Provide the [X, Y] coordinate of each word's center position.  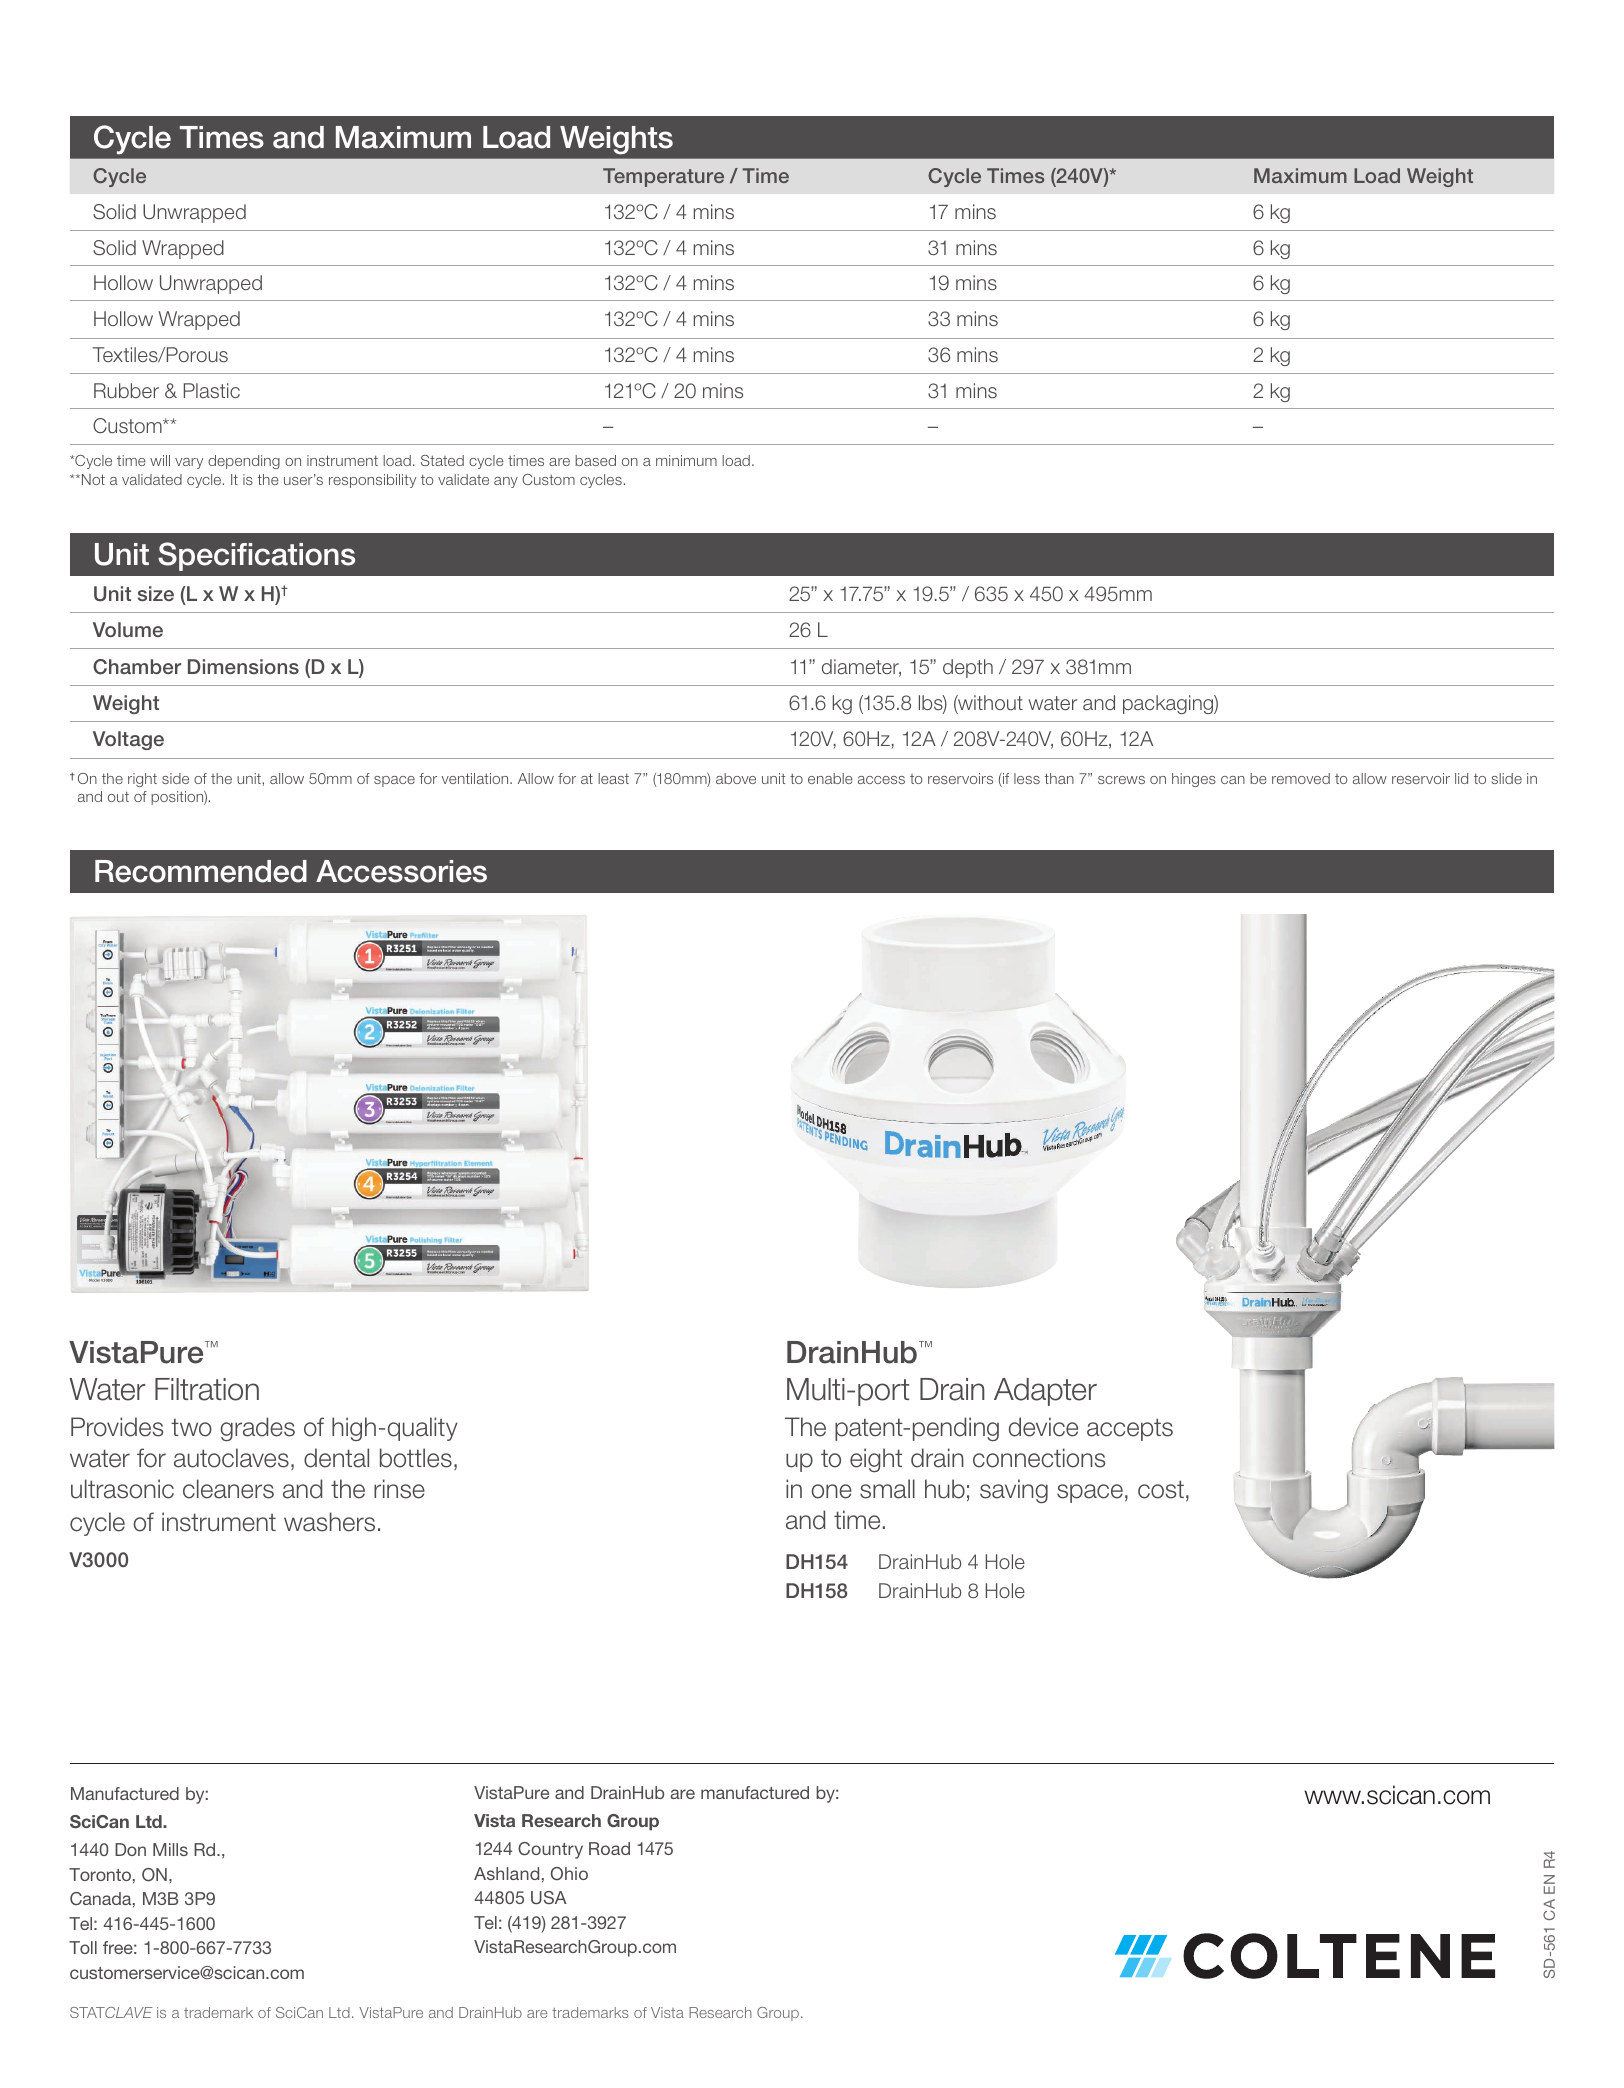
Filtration [207, 1389]
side [175, 778]
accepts [1130, 1429]
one [831, 1491]
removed [1301, 778]
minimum [686, 460]
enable [830, 778]
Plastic [212, 391]
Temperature [663, 177]
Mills [170, 1849]
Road [609, 1848]
